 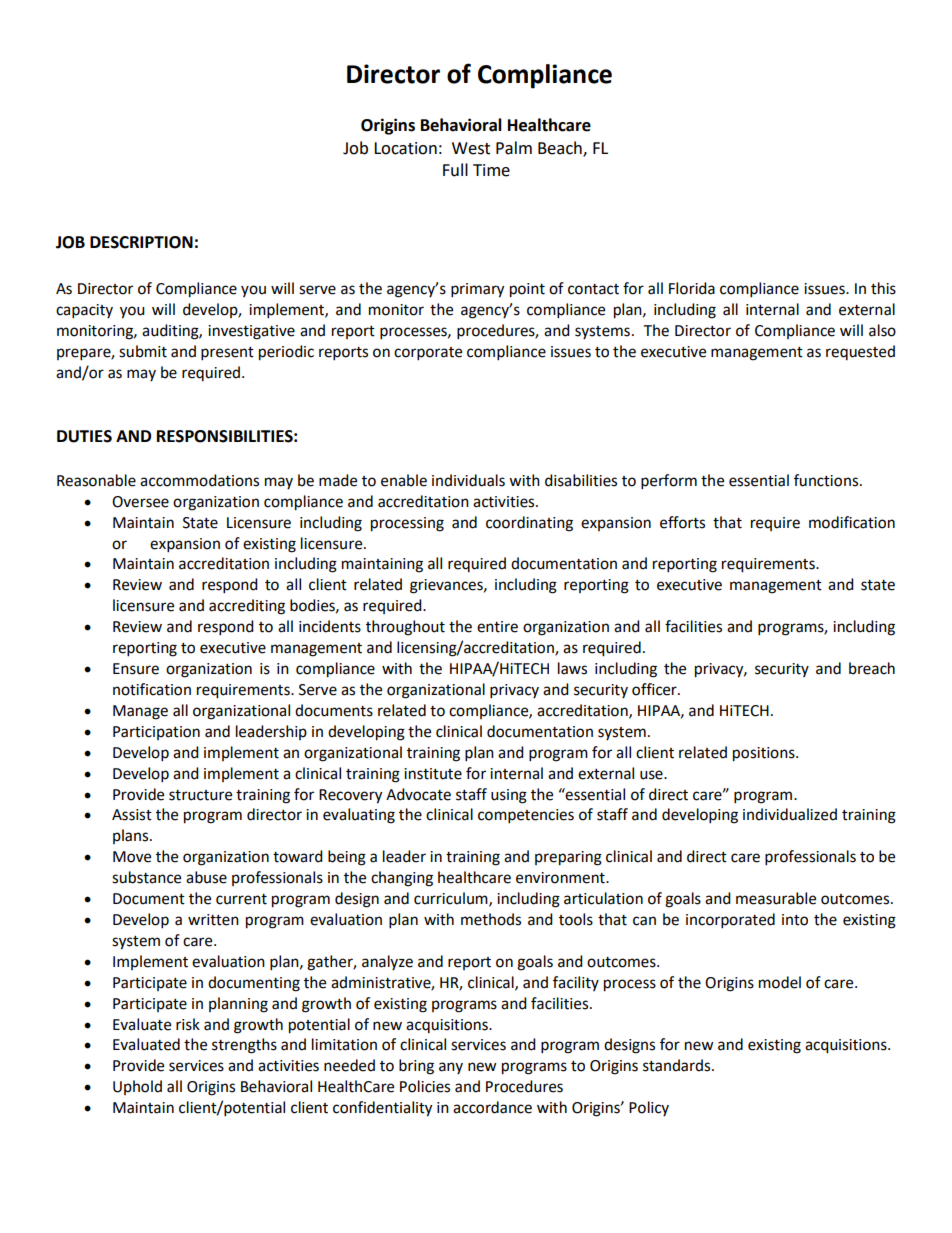 What do you see at coordinates (451, 1068) in the screenshot?
I see `any` at bounding box center [451, 1068].
